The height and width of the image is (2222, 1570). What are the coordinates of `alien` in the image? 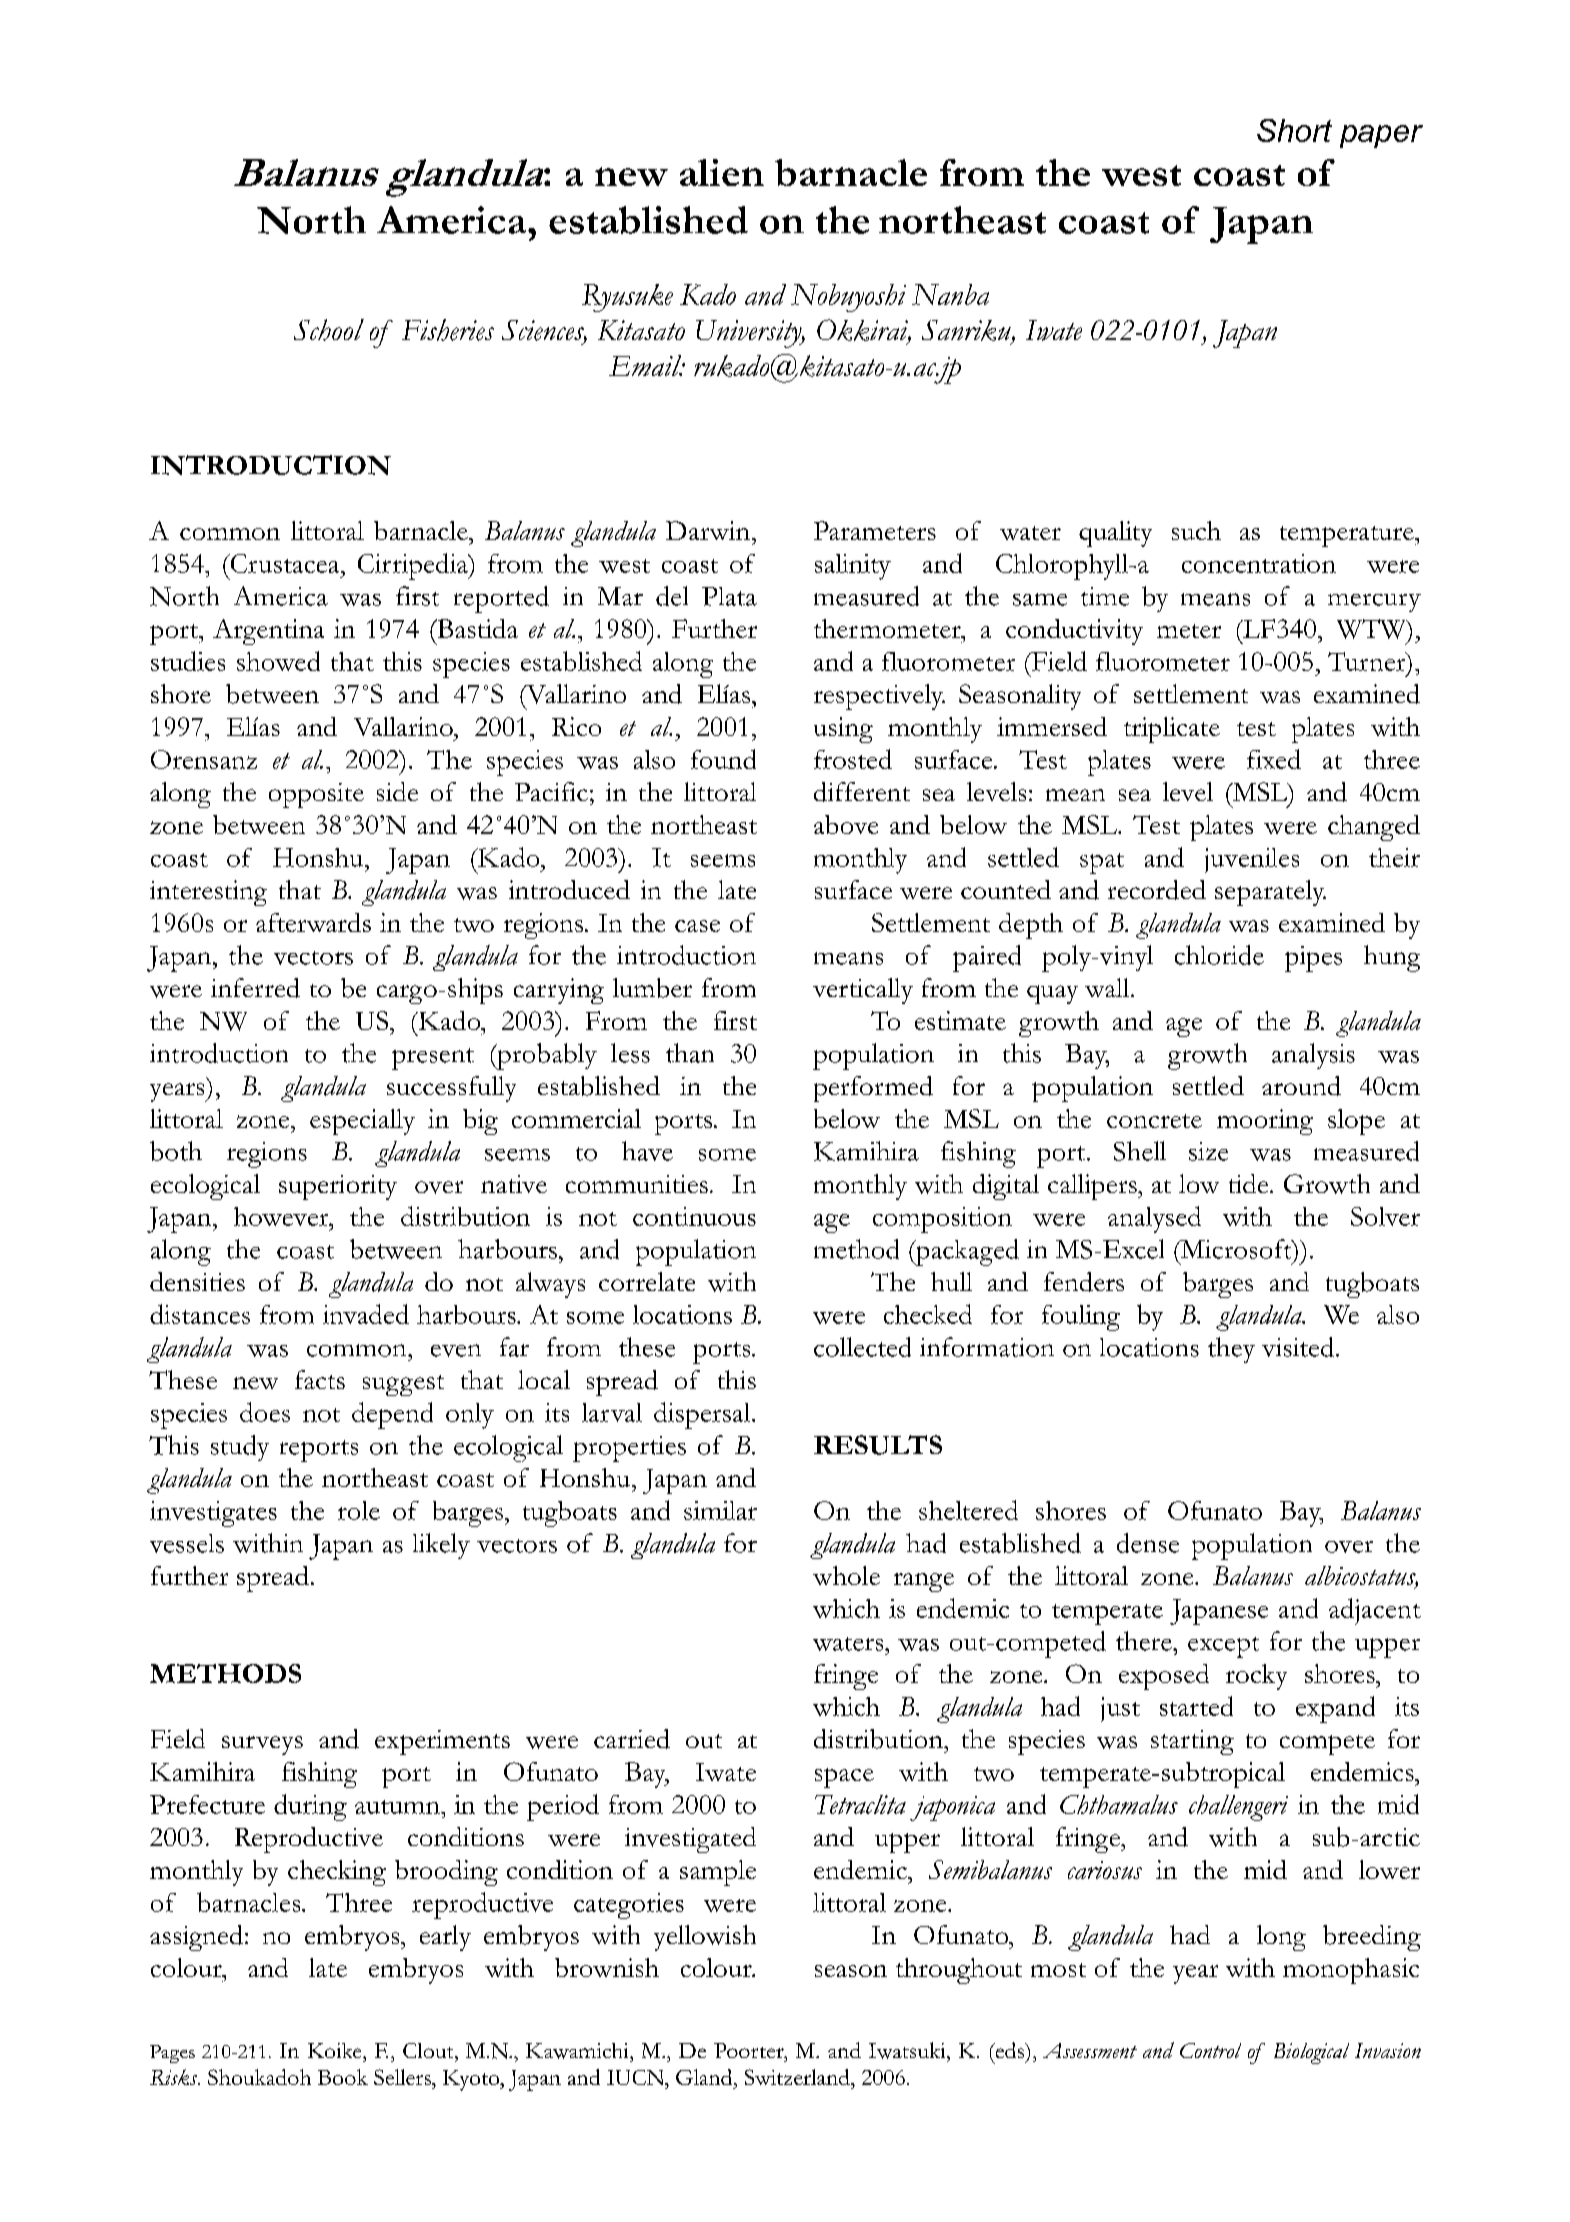 It's located at (722, 172).
